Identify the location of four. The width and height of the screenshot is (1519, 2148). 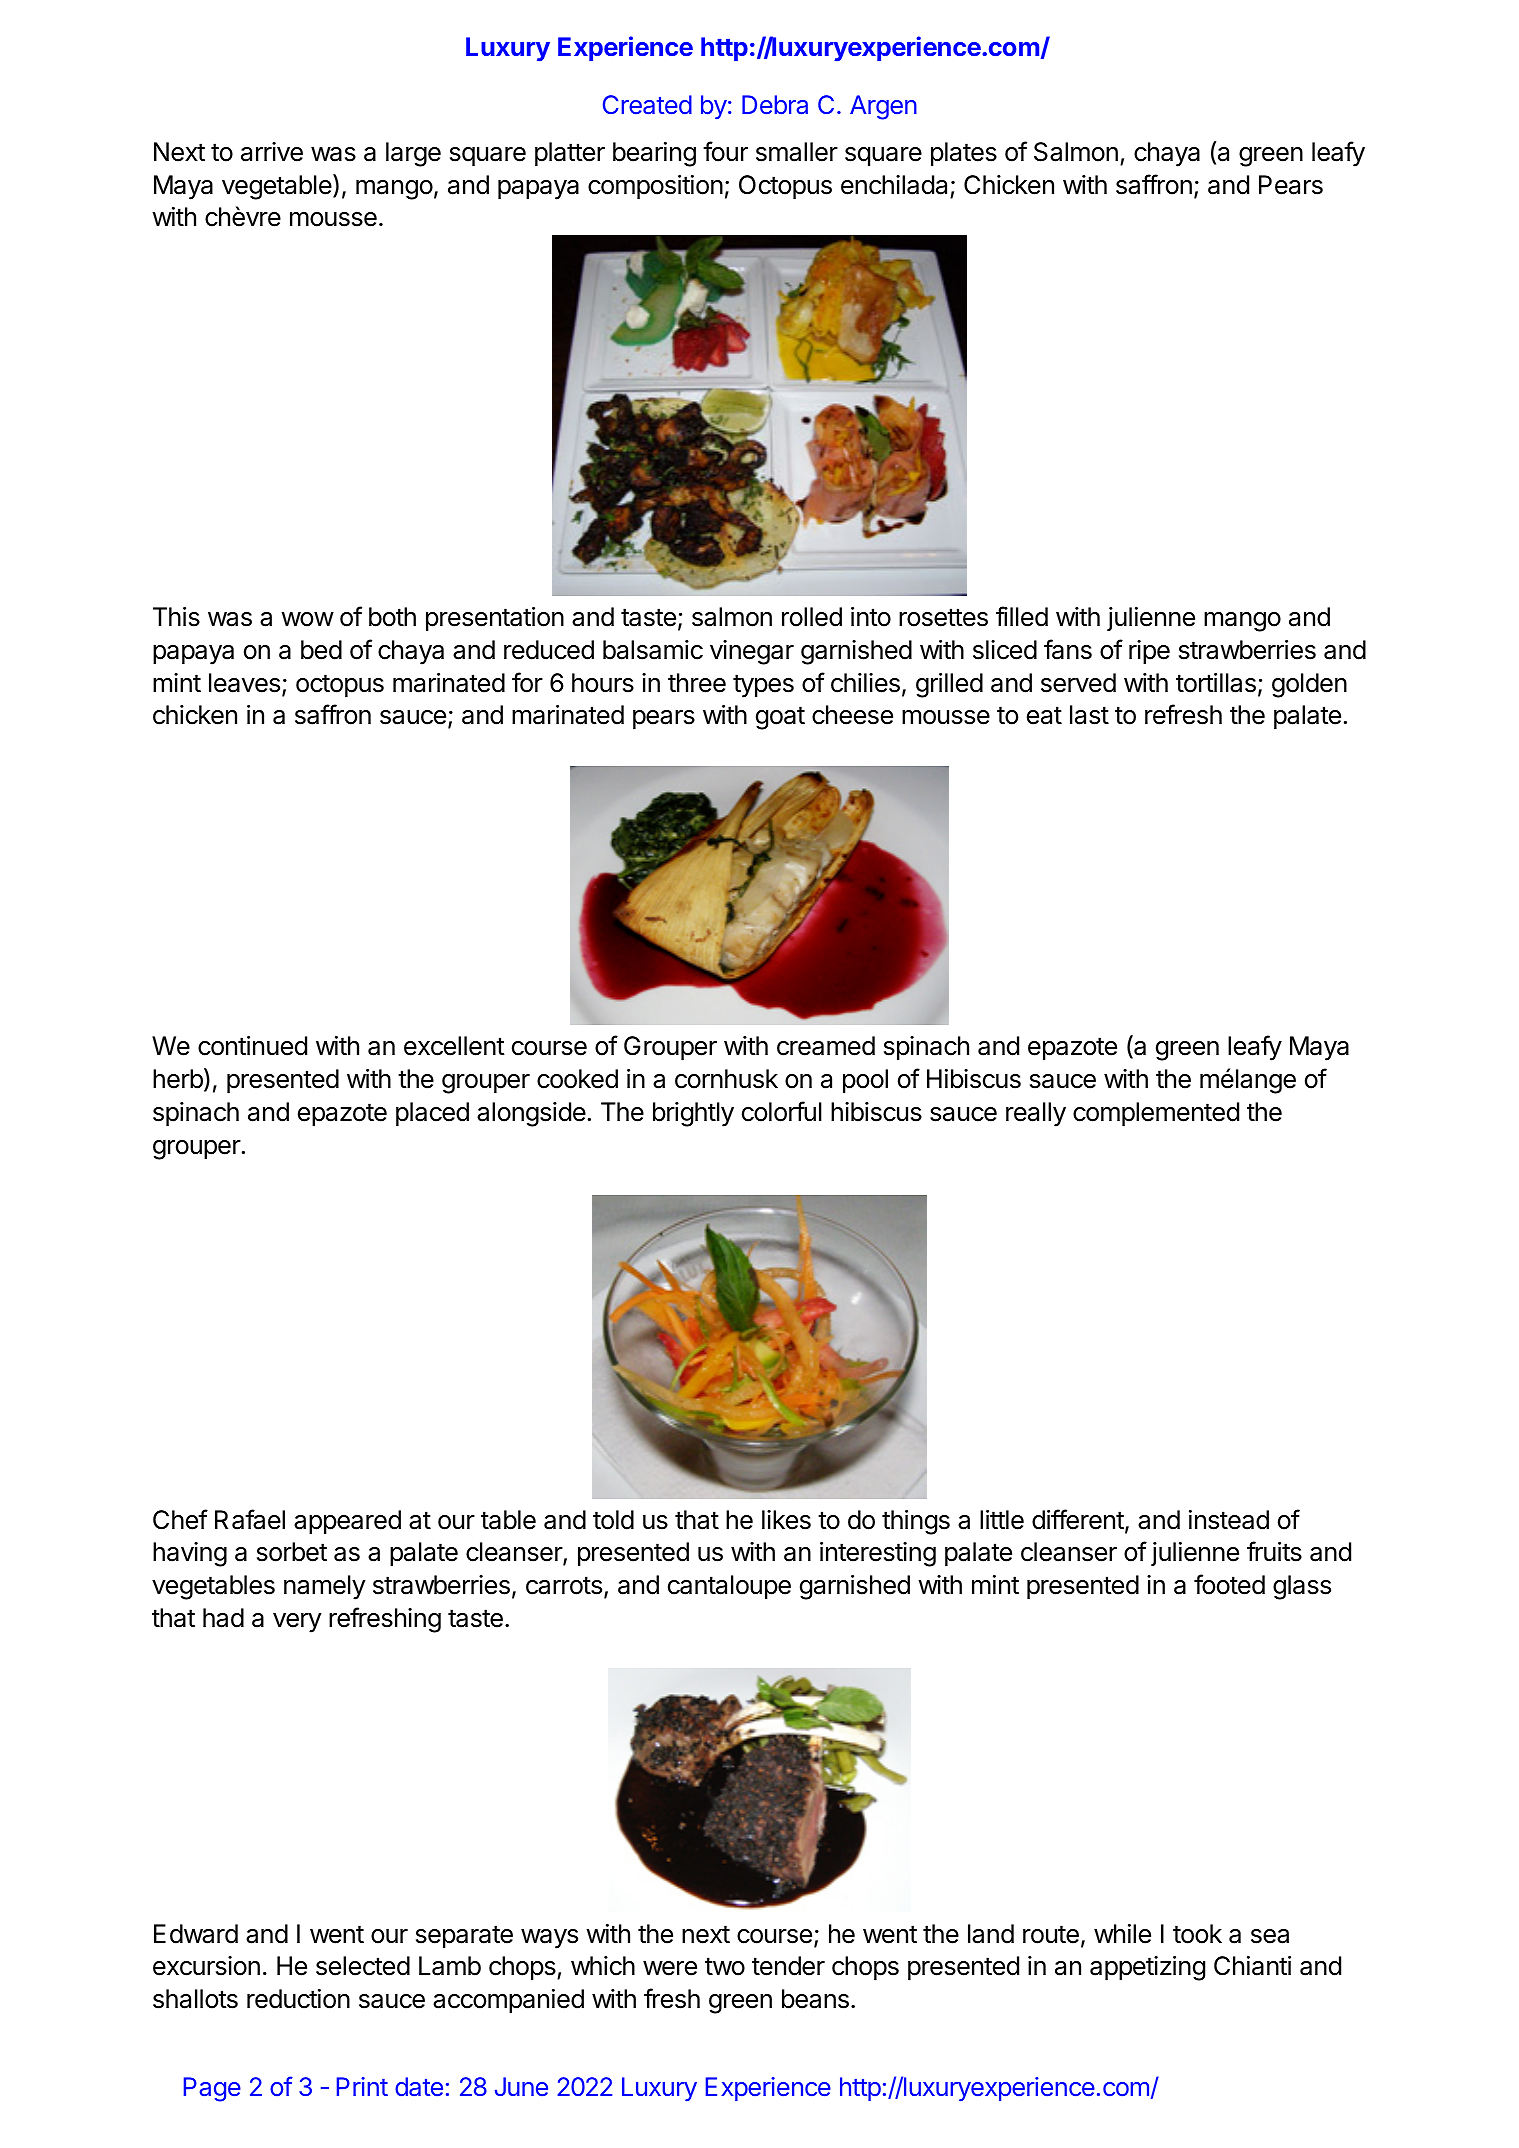
(725, 151).
